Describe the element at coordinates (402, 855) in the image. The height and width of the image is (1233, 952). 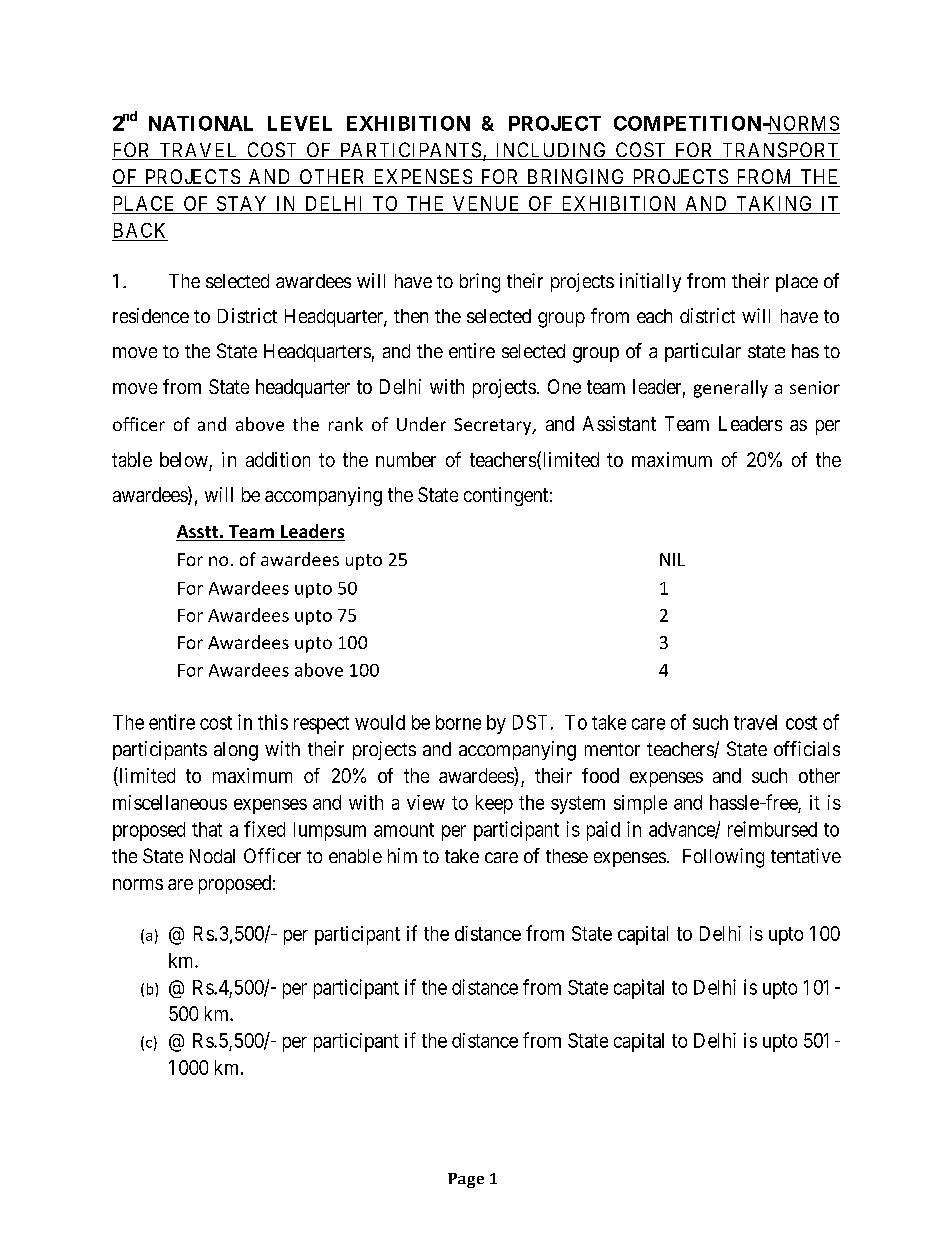
I see `him` at that location.
